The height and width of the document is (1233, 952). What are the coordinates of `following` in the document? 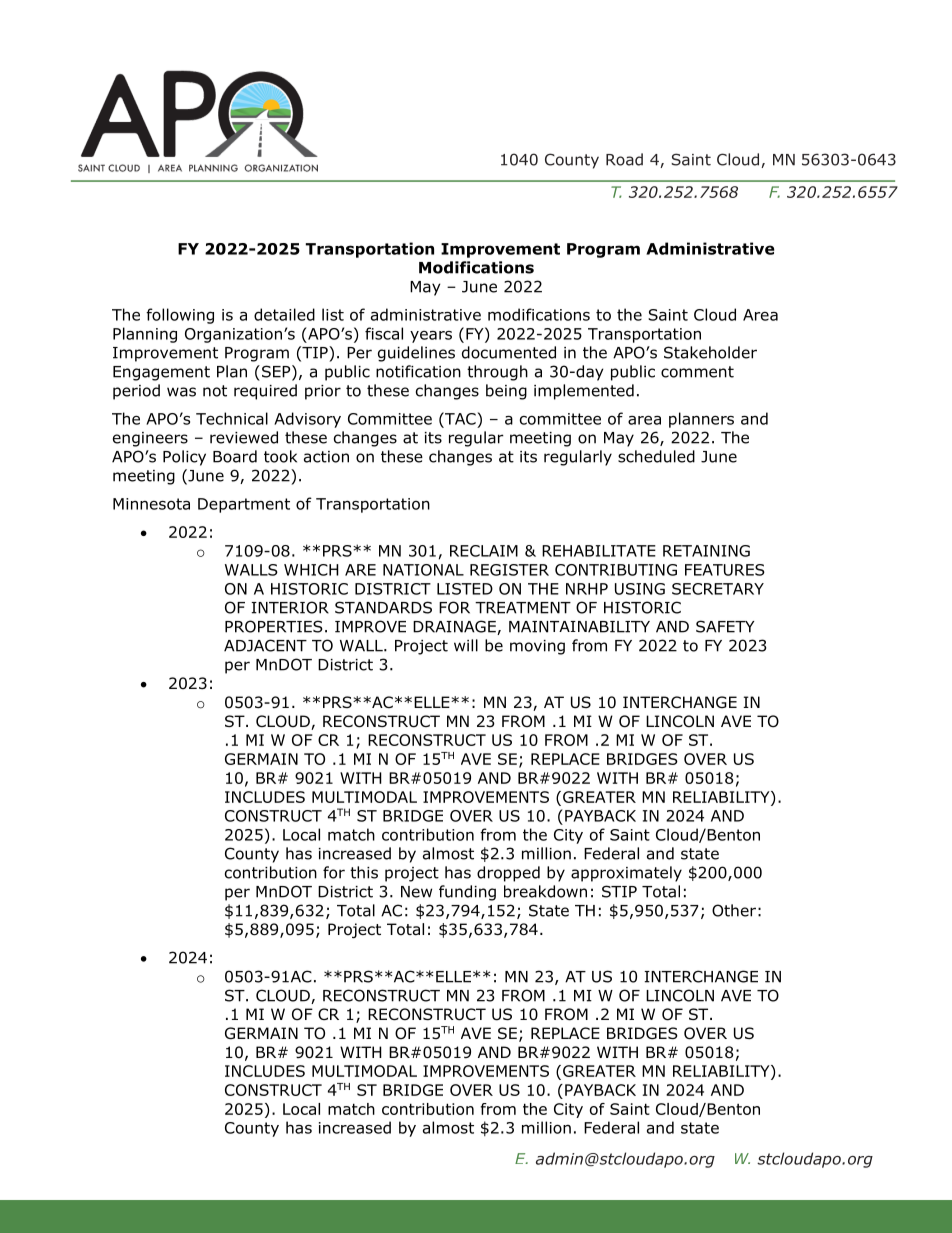 It's located at (180, 316).
